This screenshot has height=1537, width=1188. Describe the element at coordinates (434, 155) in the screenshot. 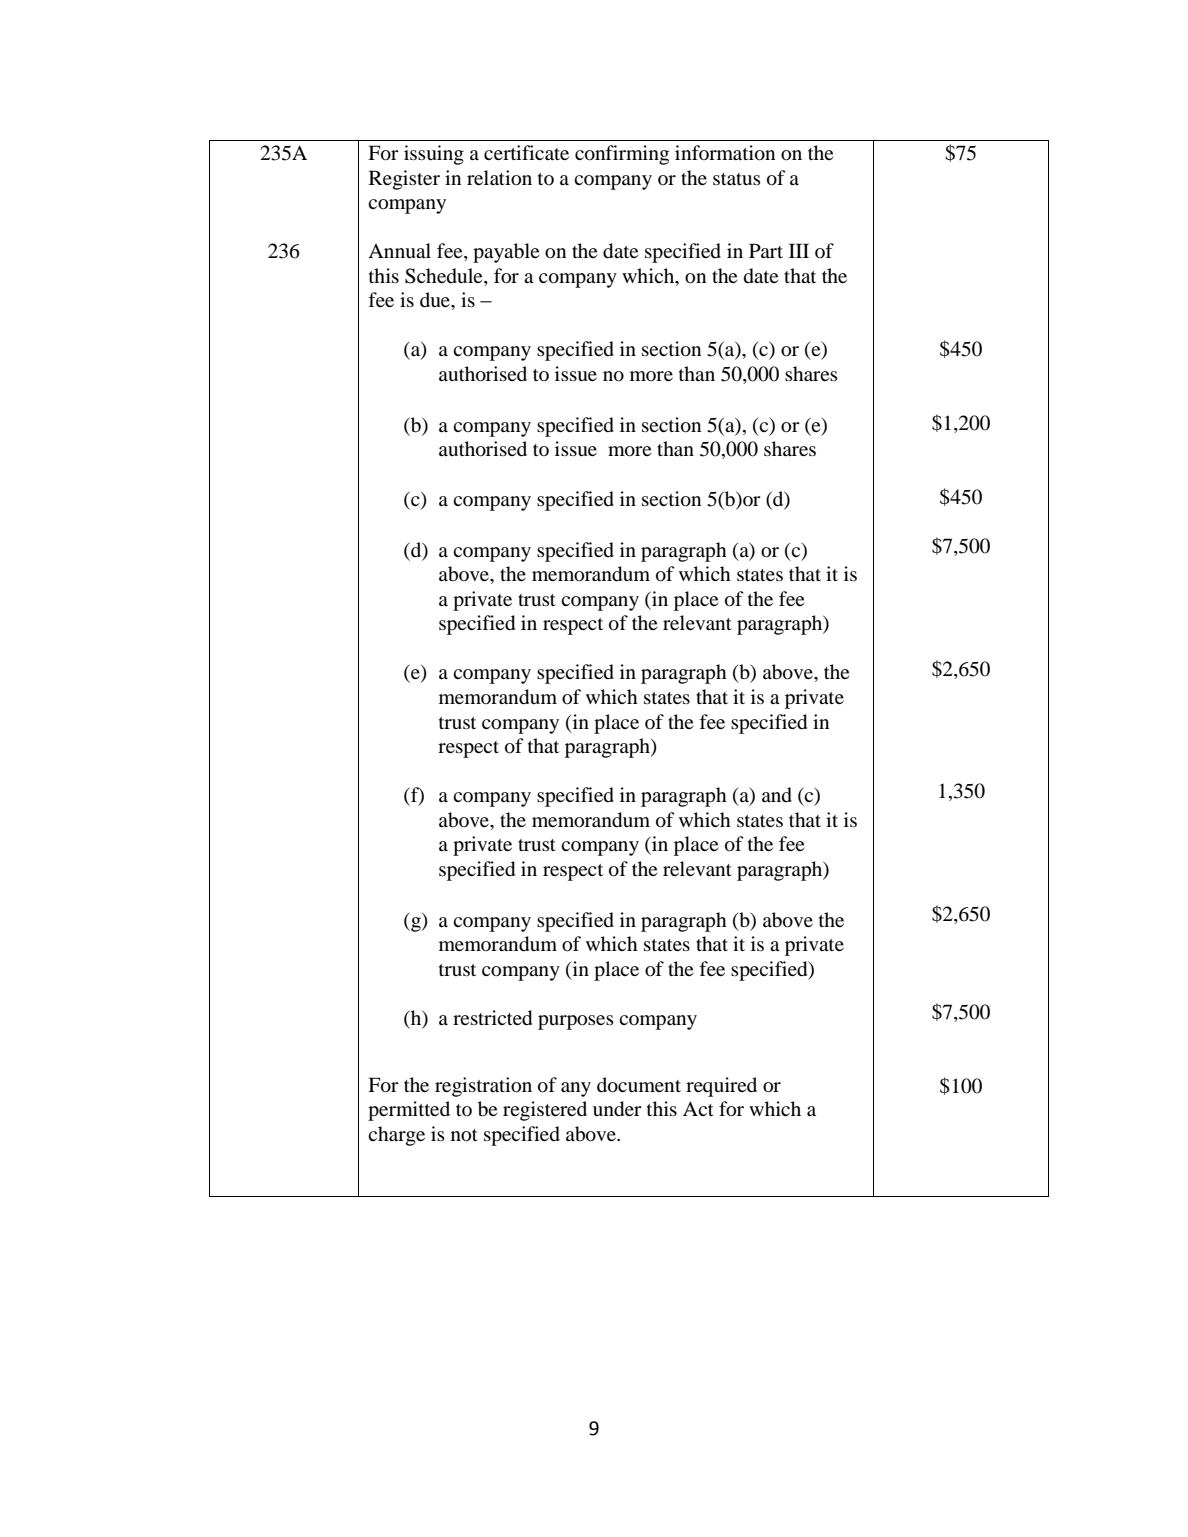

I see `issuing` at that location.
